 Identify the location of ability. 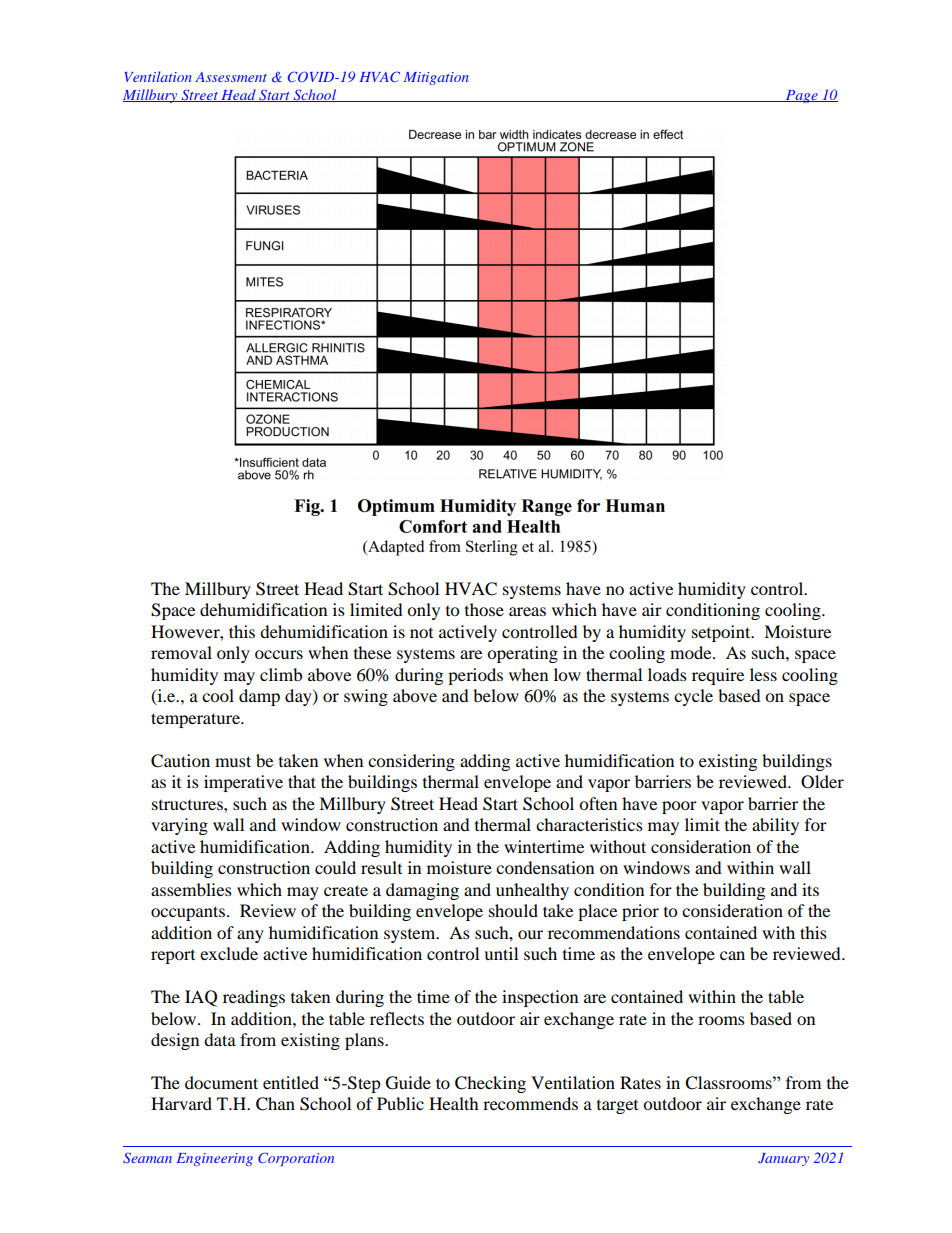
(775, 826).
